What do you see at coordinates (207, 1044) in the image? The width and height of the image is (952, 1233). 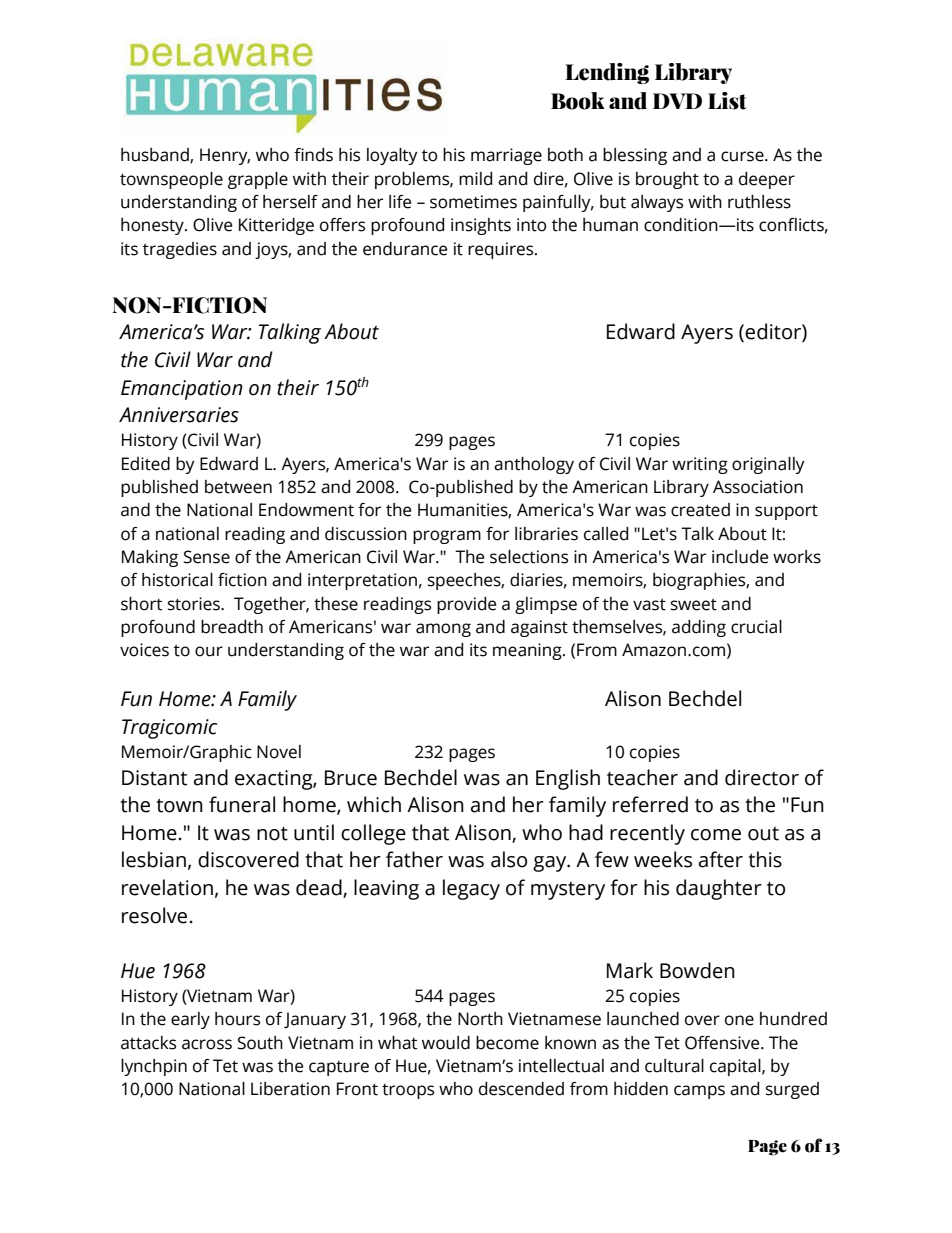 I see `across` at bounding box center [207, 1044].
